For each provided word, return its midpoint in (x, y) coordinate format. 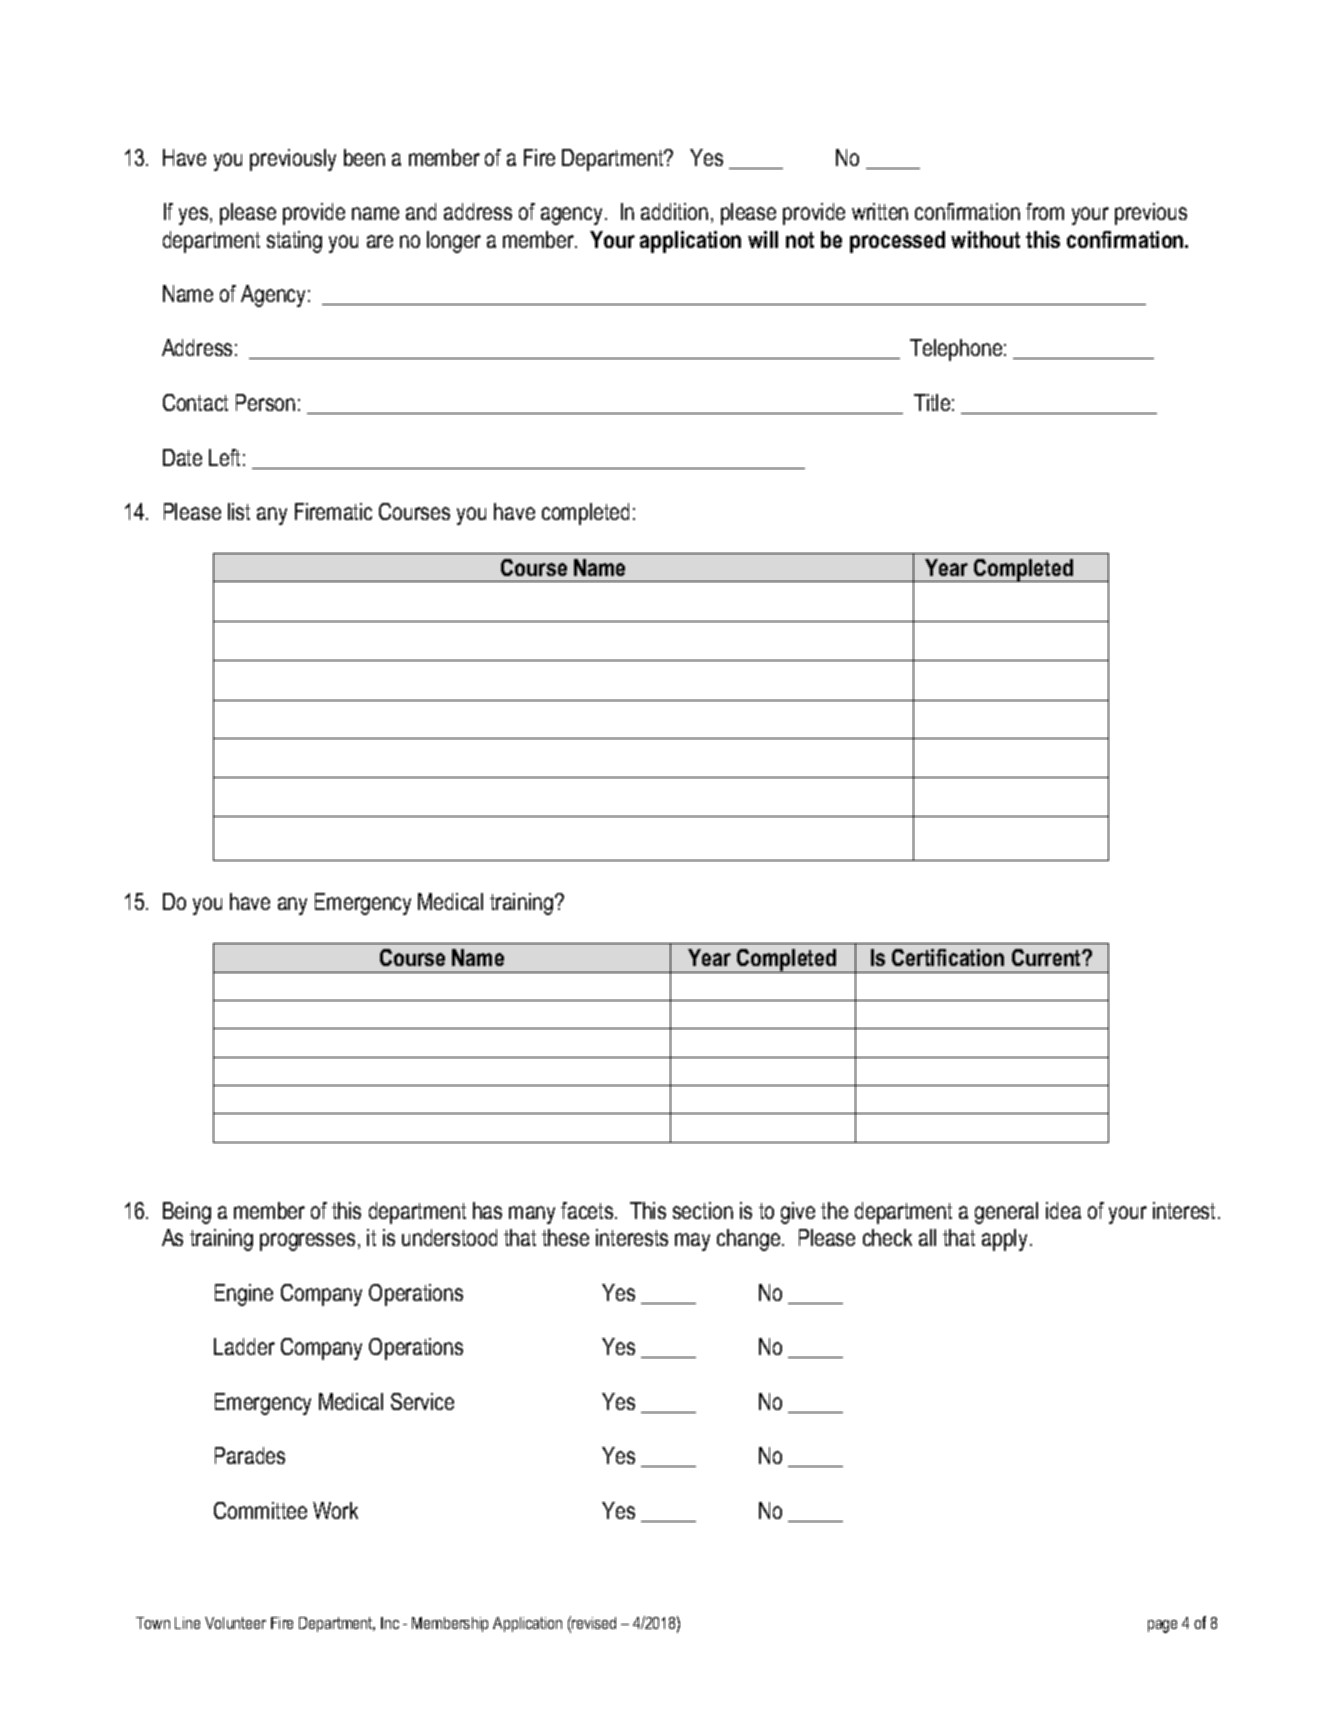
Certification (948, 957)
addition (674, 211)
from (1045, 211)
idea (1063, 1210)
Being (187, 1213)
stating (294, 242)
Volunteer (235, 1623)
